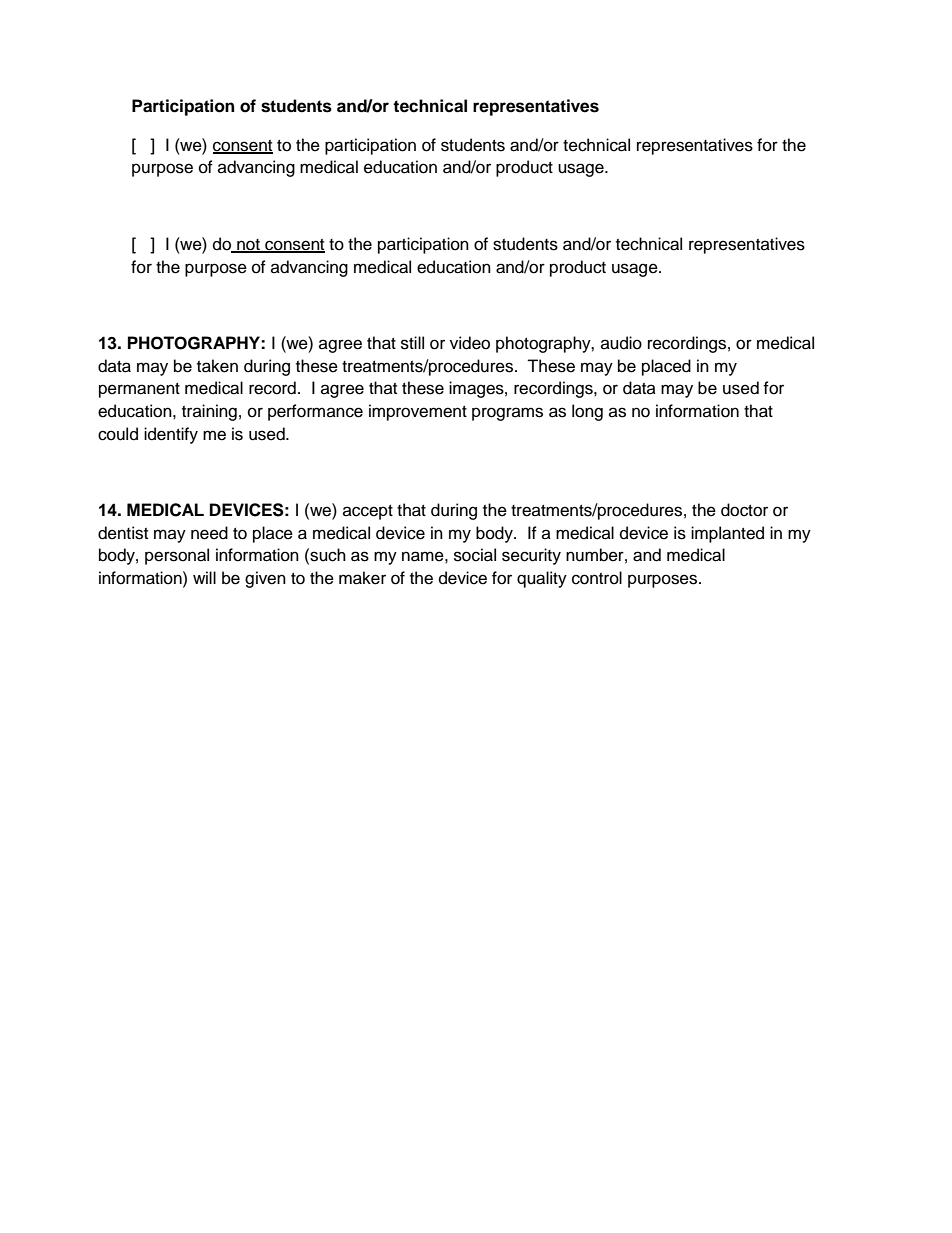 This document has width=952, height=1233. Describe the element at coordinates (597, 578) in the document. I see `control` at that location.
